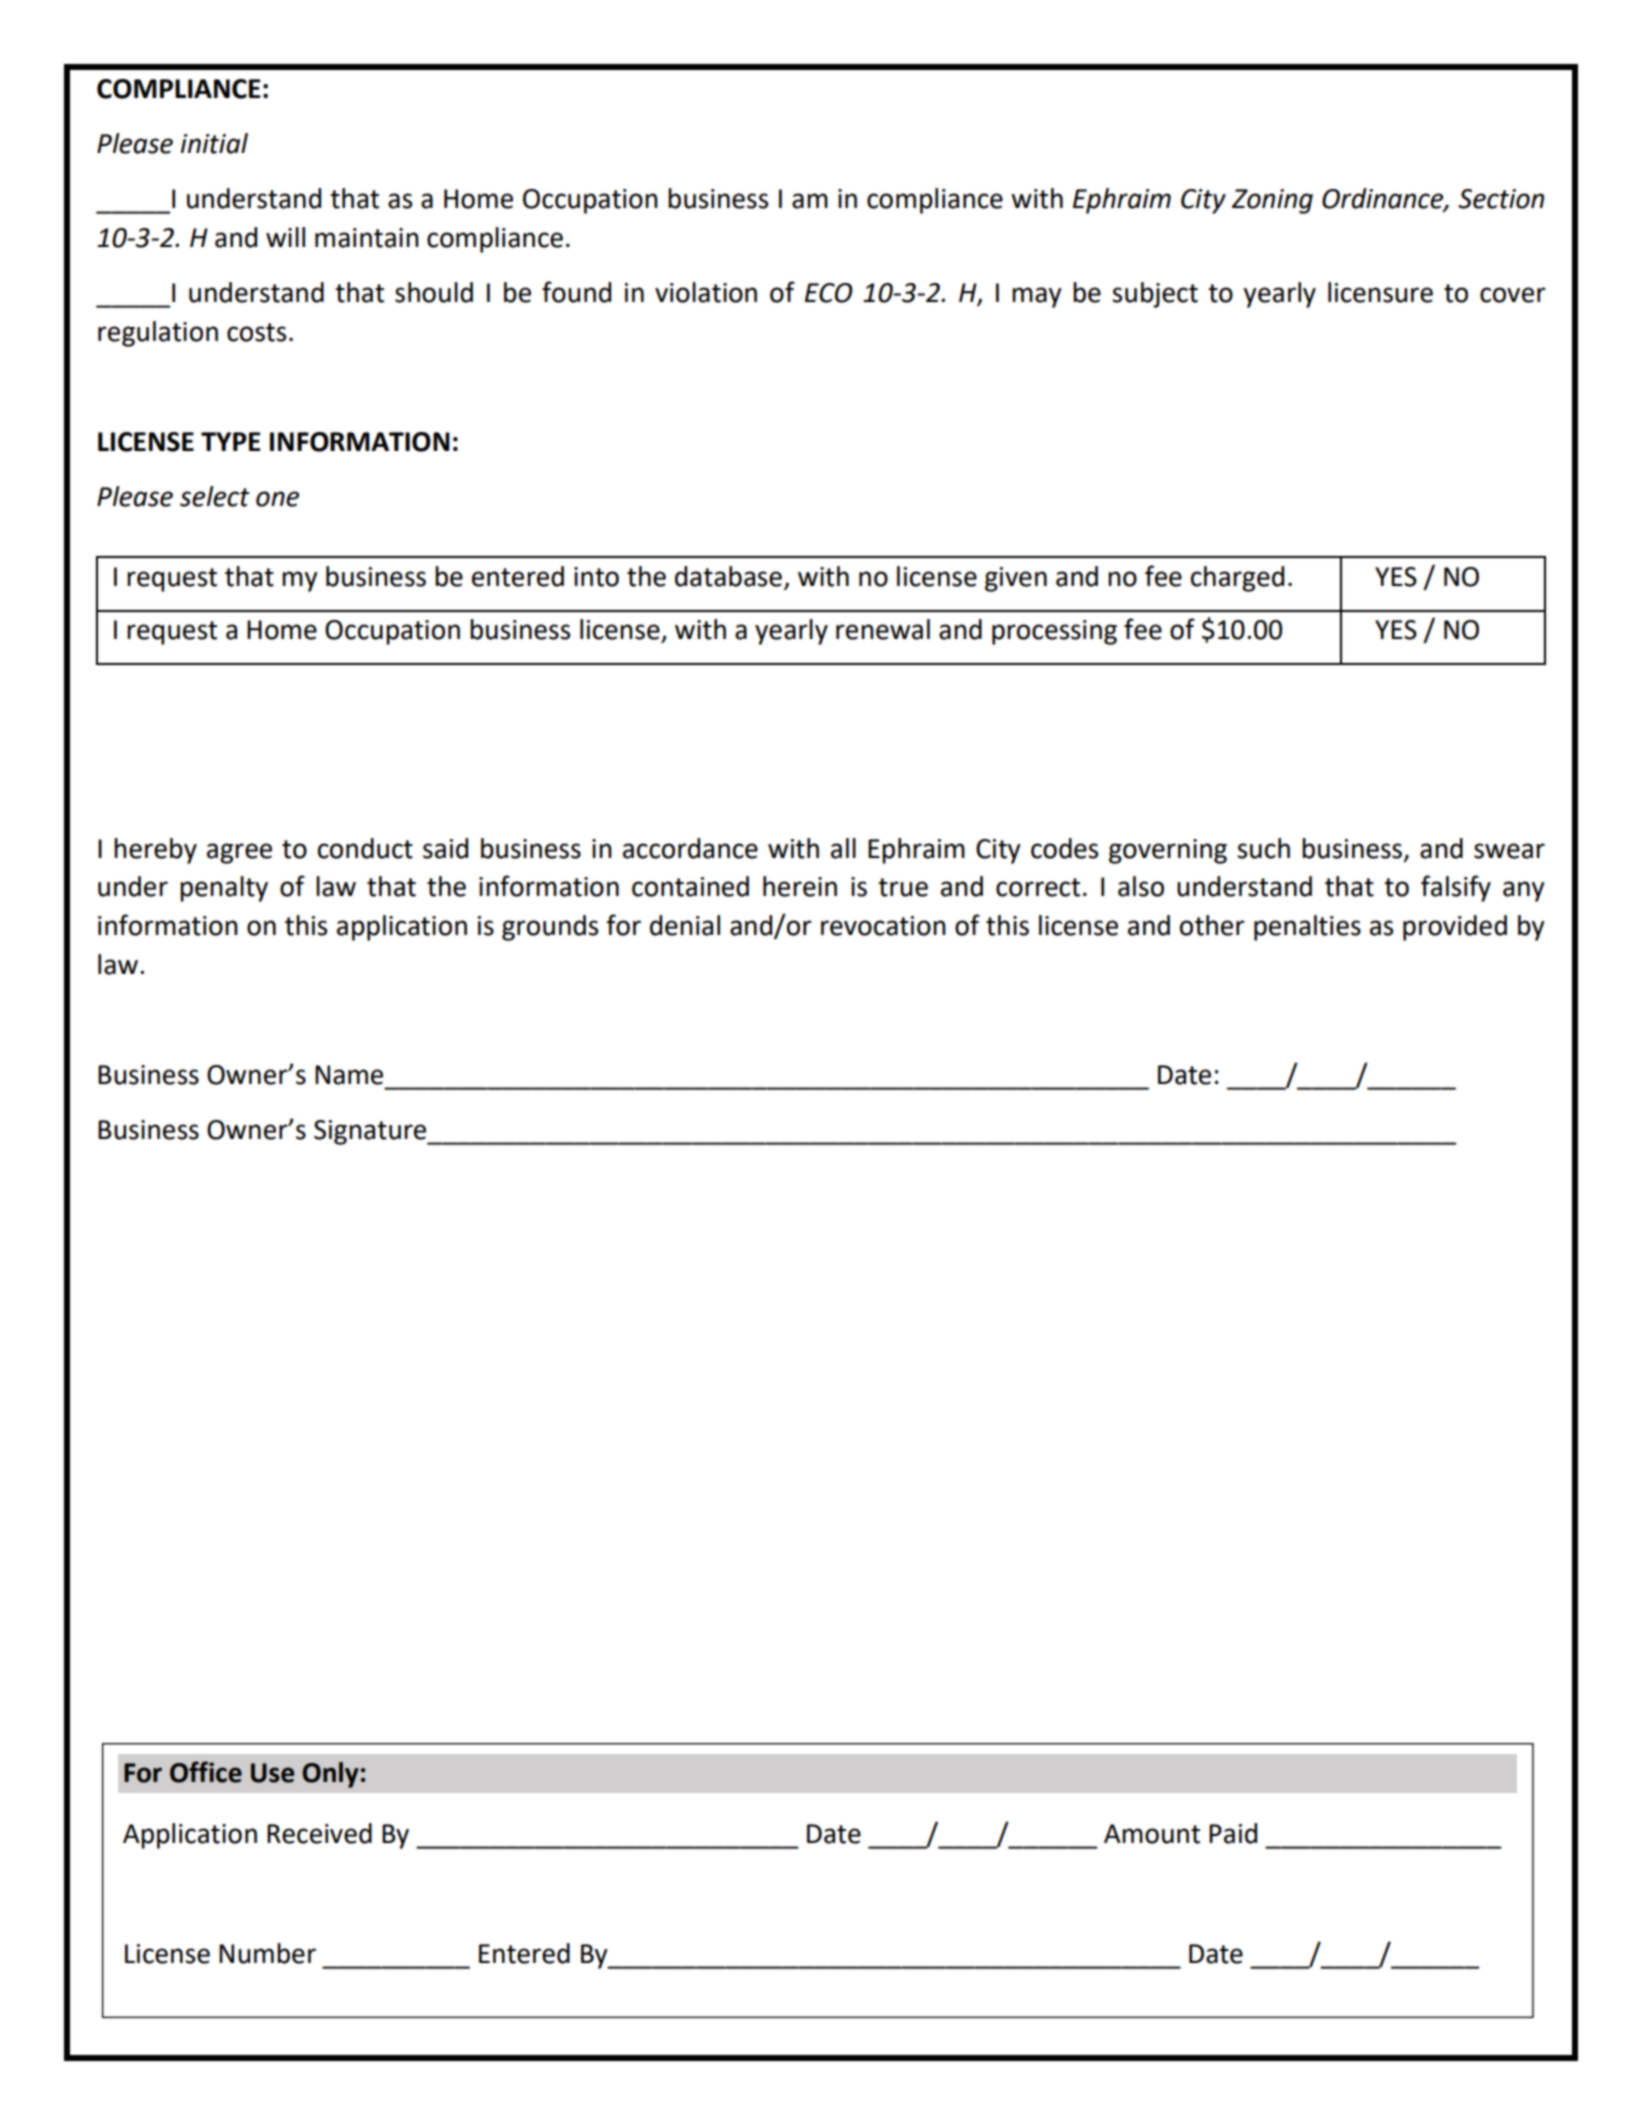 The image size is (1642, 2125). Describe the element at coordinates (1152, 1834) in the screenshot. I see `Amount` at that location.
